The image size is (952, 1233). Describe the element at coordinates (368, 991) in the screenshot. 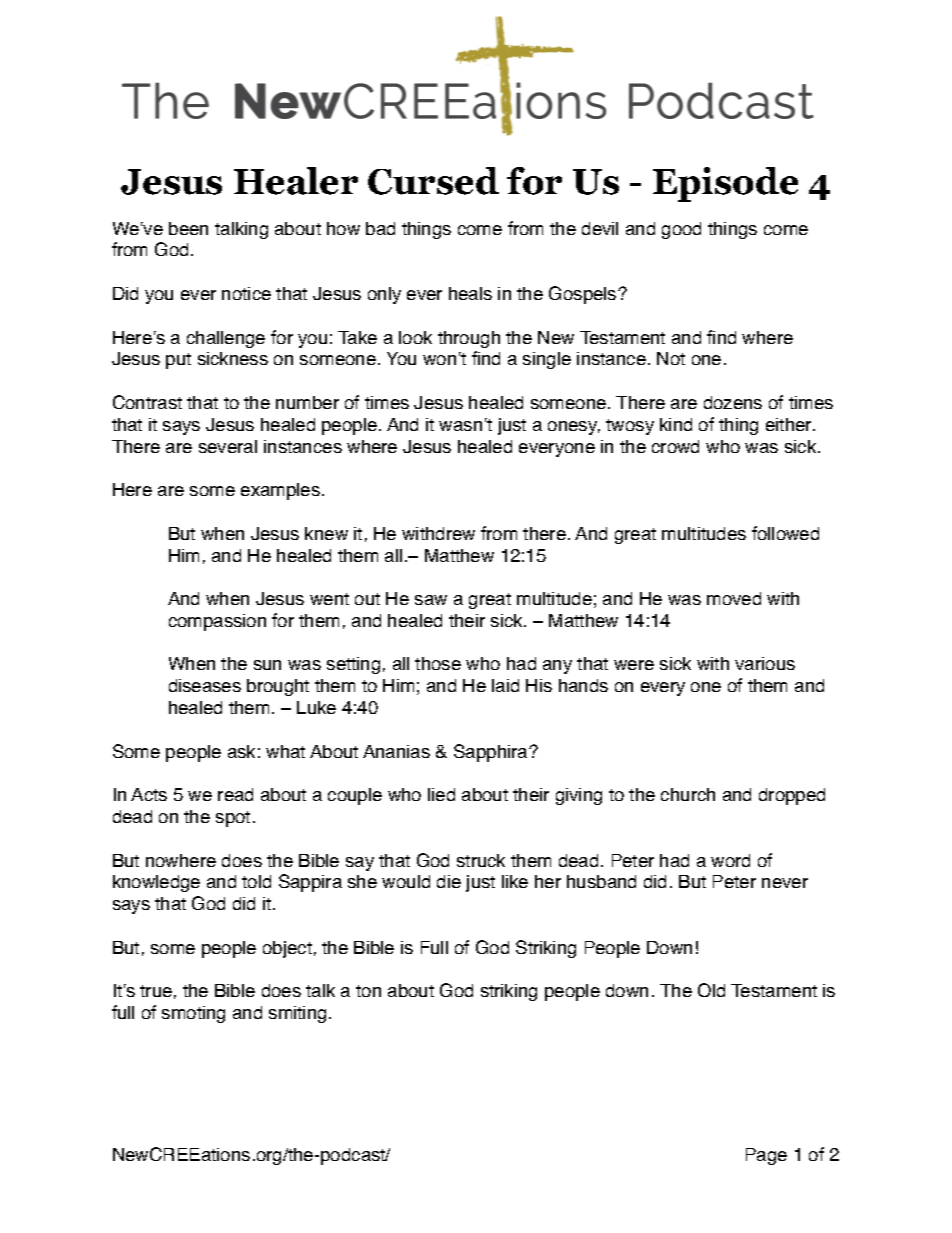

I see `ton` at that location.
